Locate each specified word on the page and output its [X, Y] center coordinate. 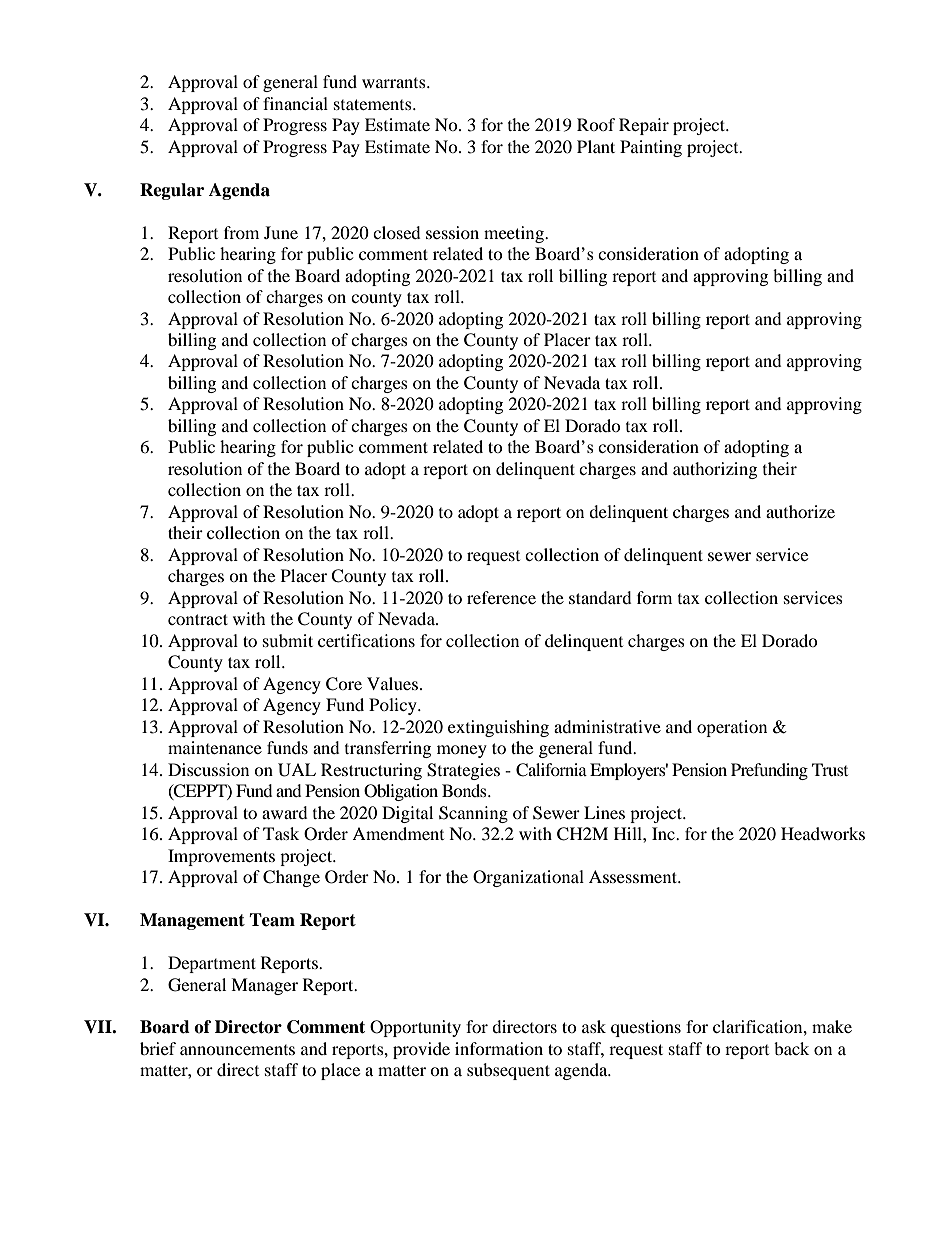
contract [198, 619]
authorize [800, 511]
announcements [237, 1050]
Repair [644, 126]
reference [501, 597]
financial [295, 103]
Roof [596, 124]
